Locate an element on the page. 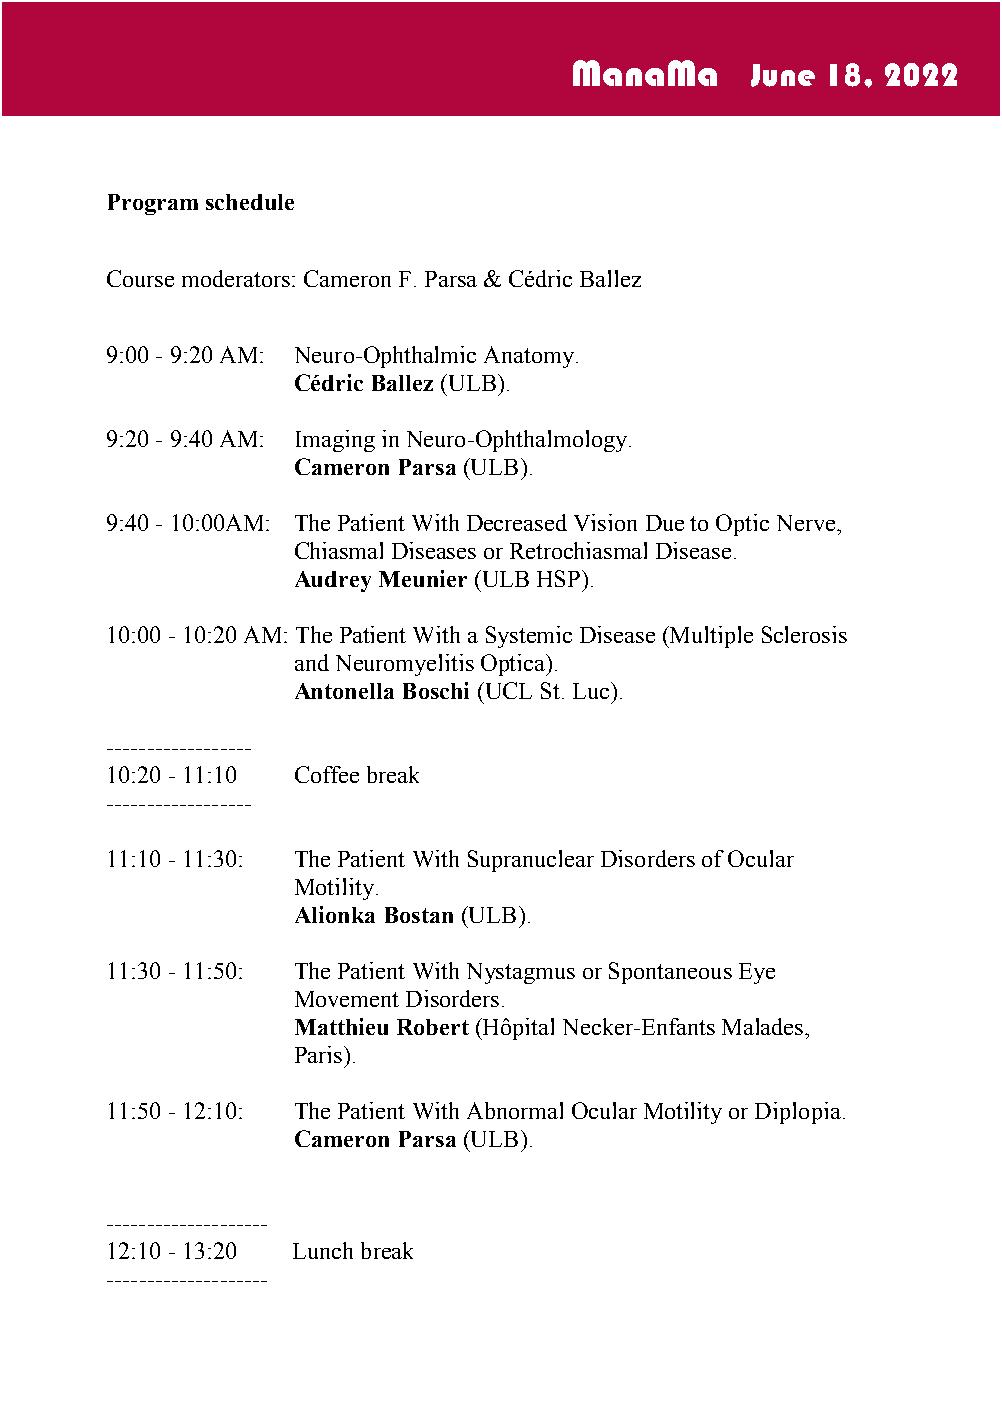 This image has height=1417, width=1002. Multiple is located at coordinates (710, 637).
